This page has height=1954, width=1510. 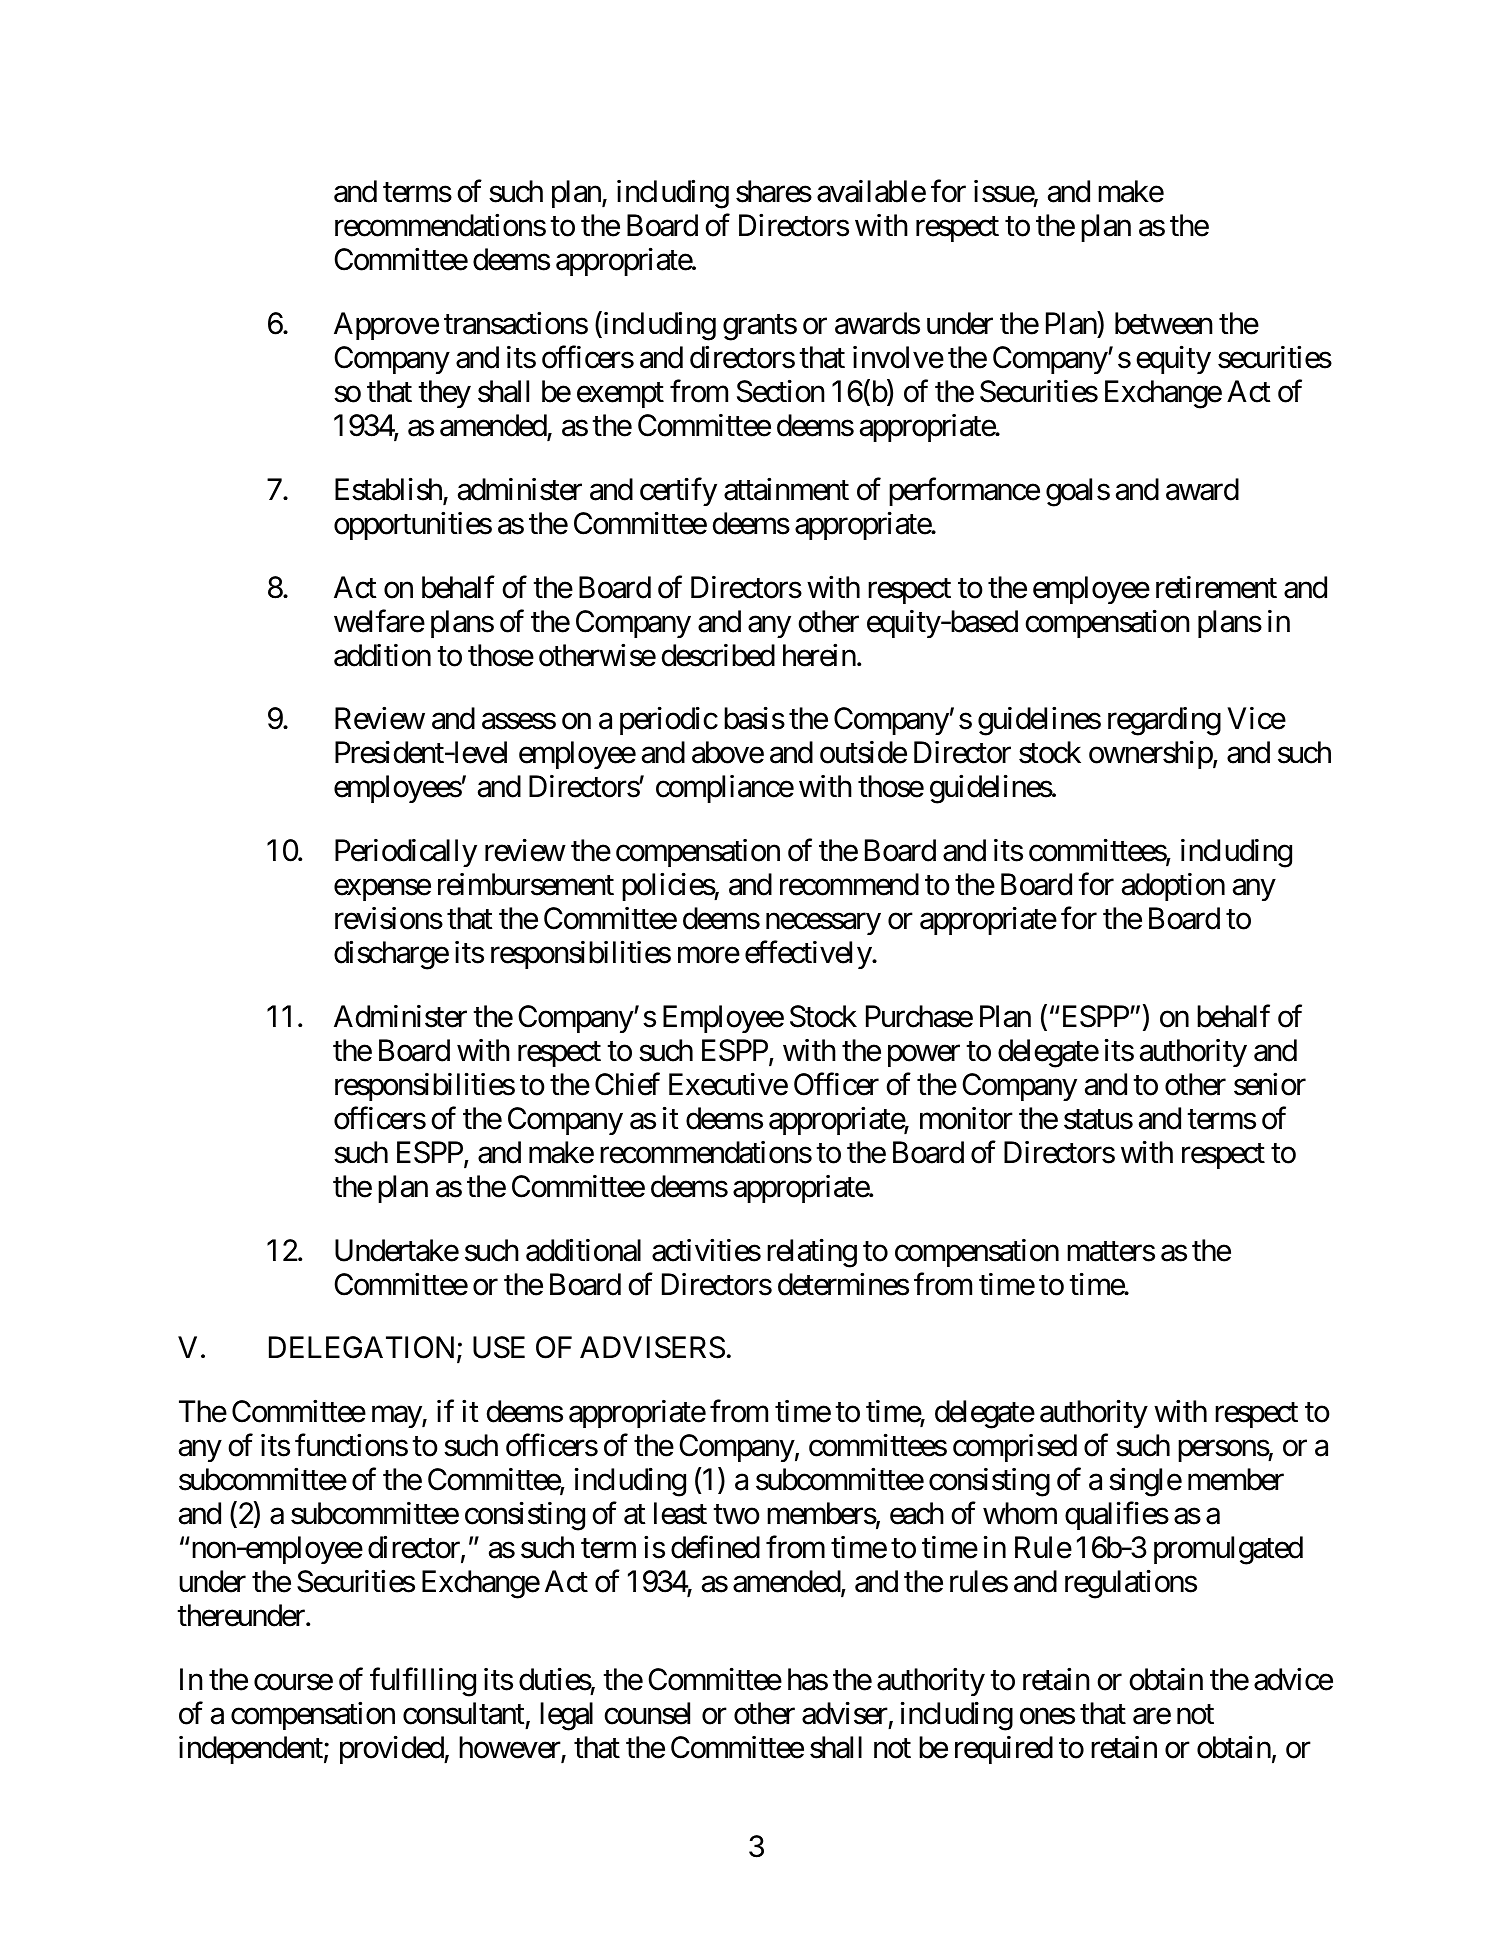 What do you see at coordinates (812, 1253) in the page?
I see `relating` at bounding box center [812, 1253].
